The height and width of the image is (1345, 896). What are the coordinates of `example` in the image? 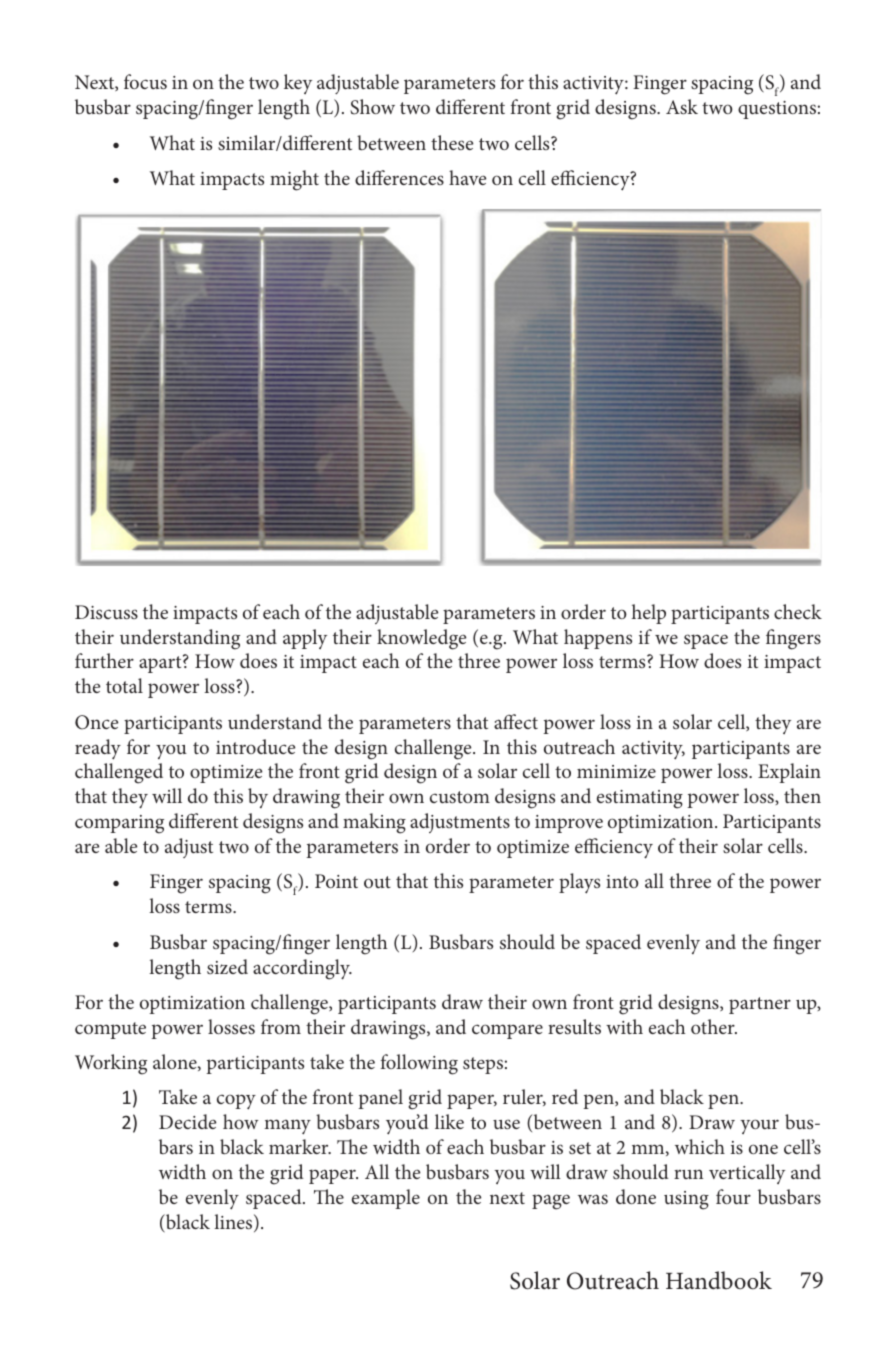 It's located at (386, 1199).
